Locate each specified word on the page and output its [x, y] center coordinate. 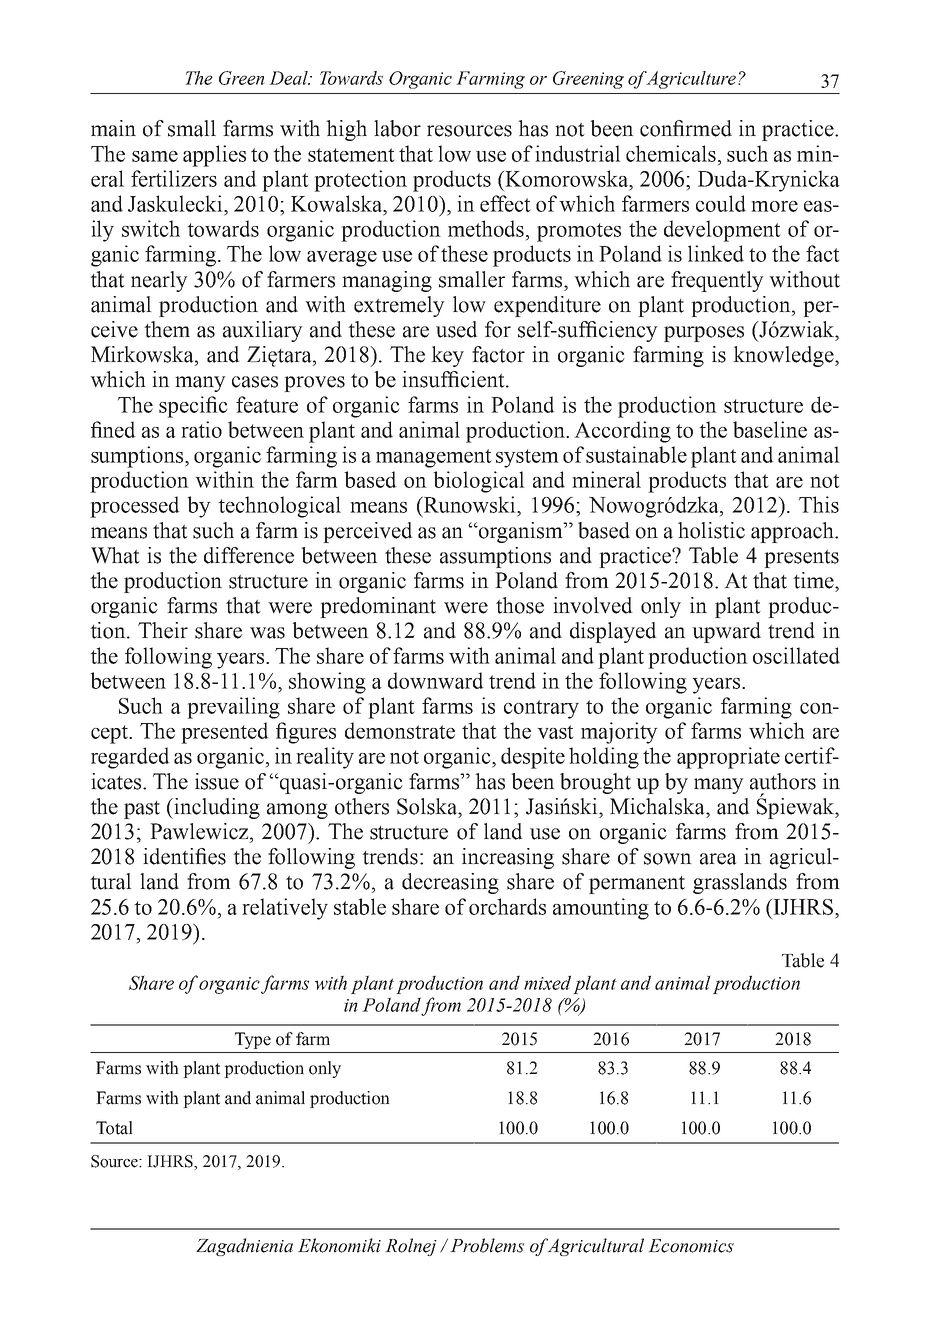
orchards [507, 906]
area [718, 859]
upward [726, 632]
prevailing [233, 708]
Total [114, 1128]
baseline [770, 429]
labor [397, 128]
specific [193, 407]
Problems [487, 1245]
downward [436, 680]
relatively [285, 909]
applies [214, 156]
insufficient [454, 379]
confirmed [686, 128]
